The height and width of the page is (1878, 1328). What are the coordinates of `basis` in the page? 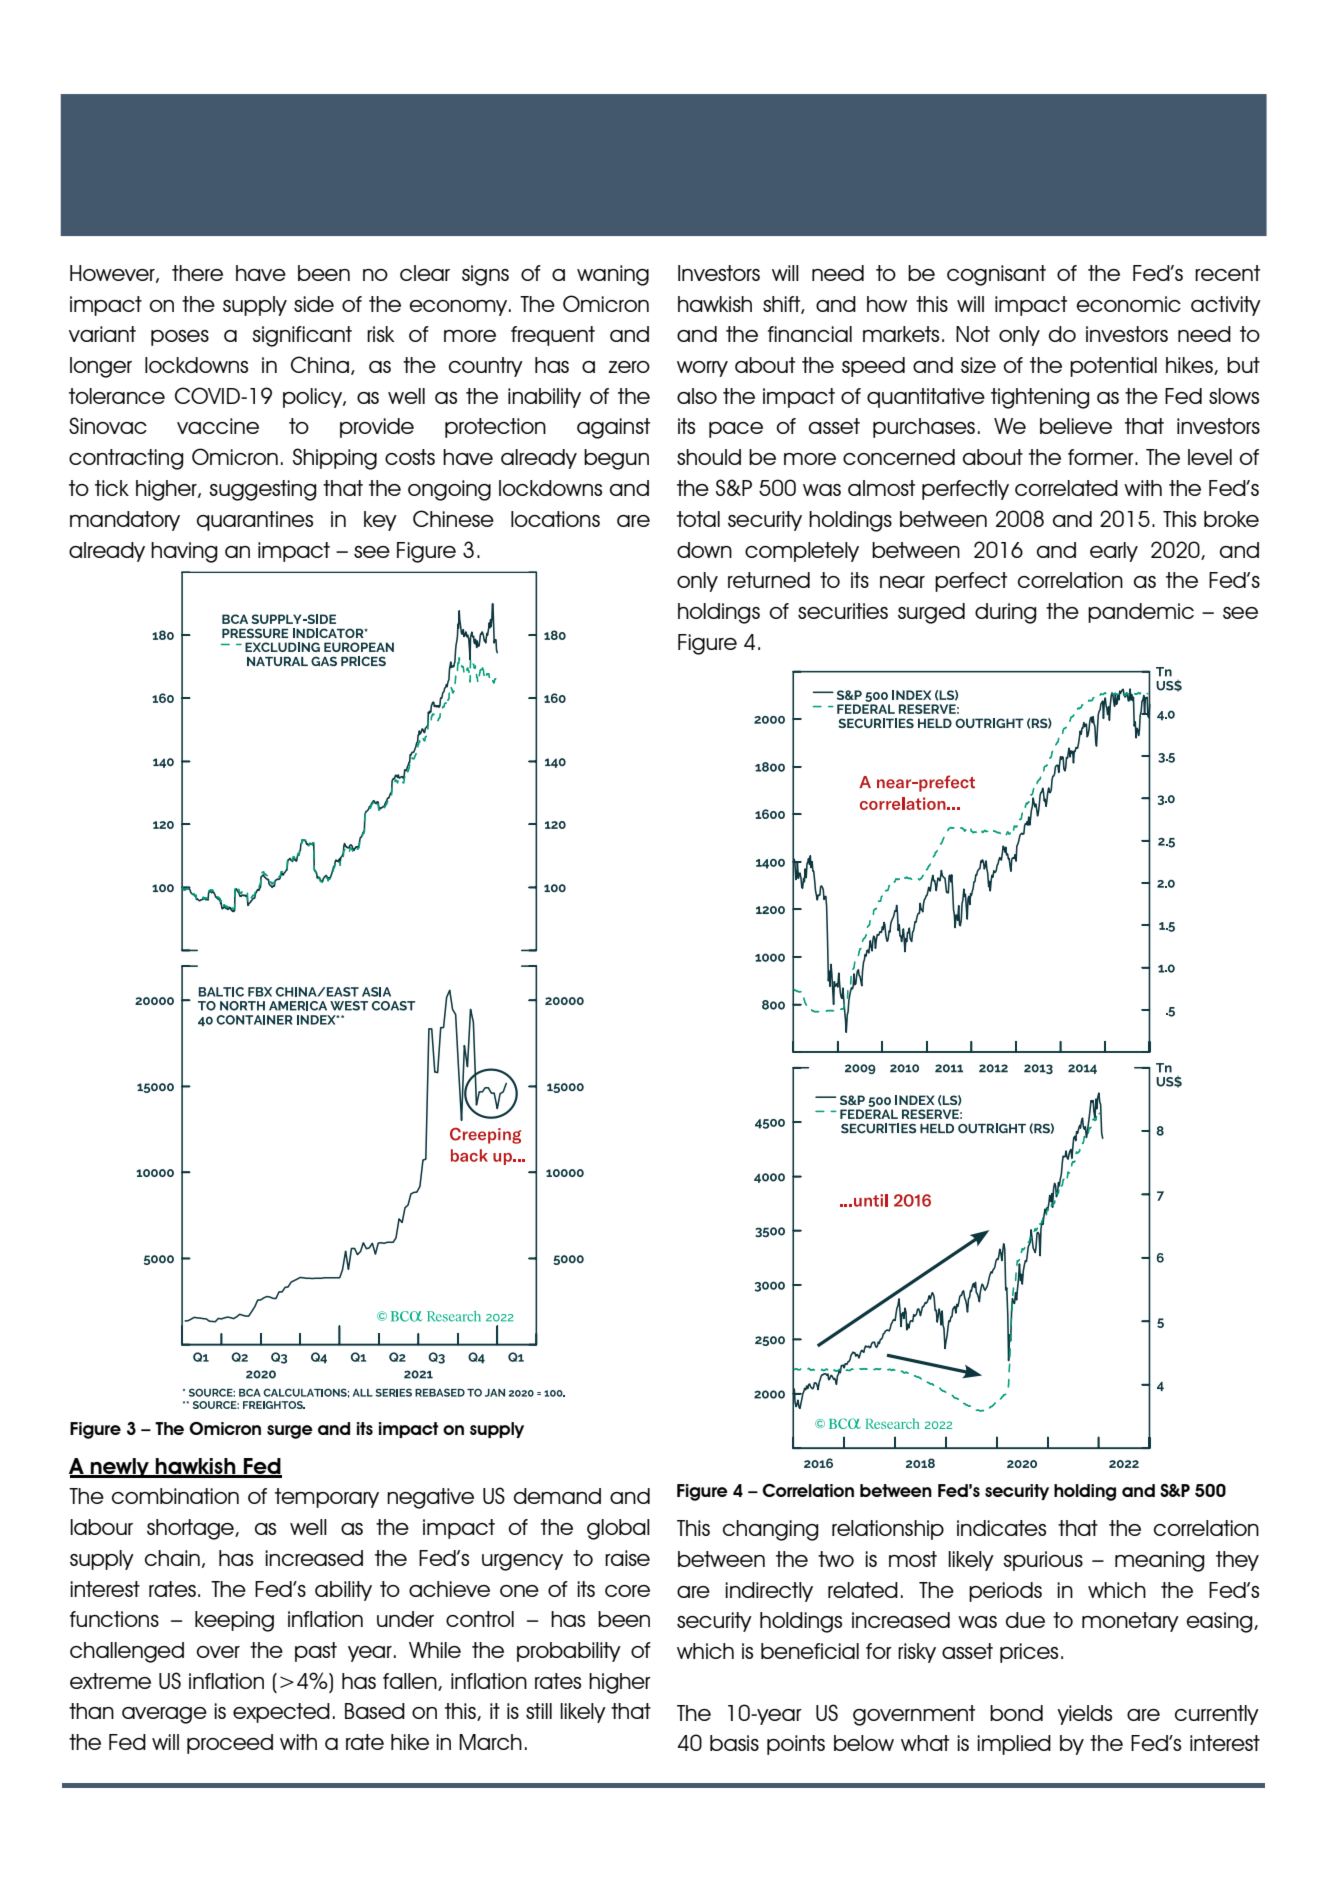 It's located at (734, 1743).
